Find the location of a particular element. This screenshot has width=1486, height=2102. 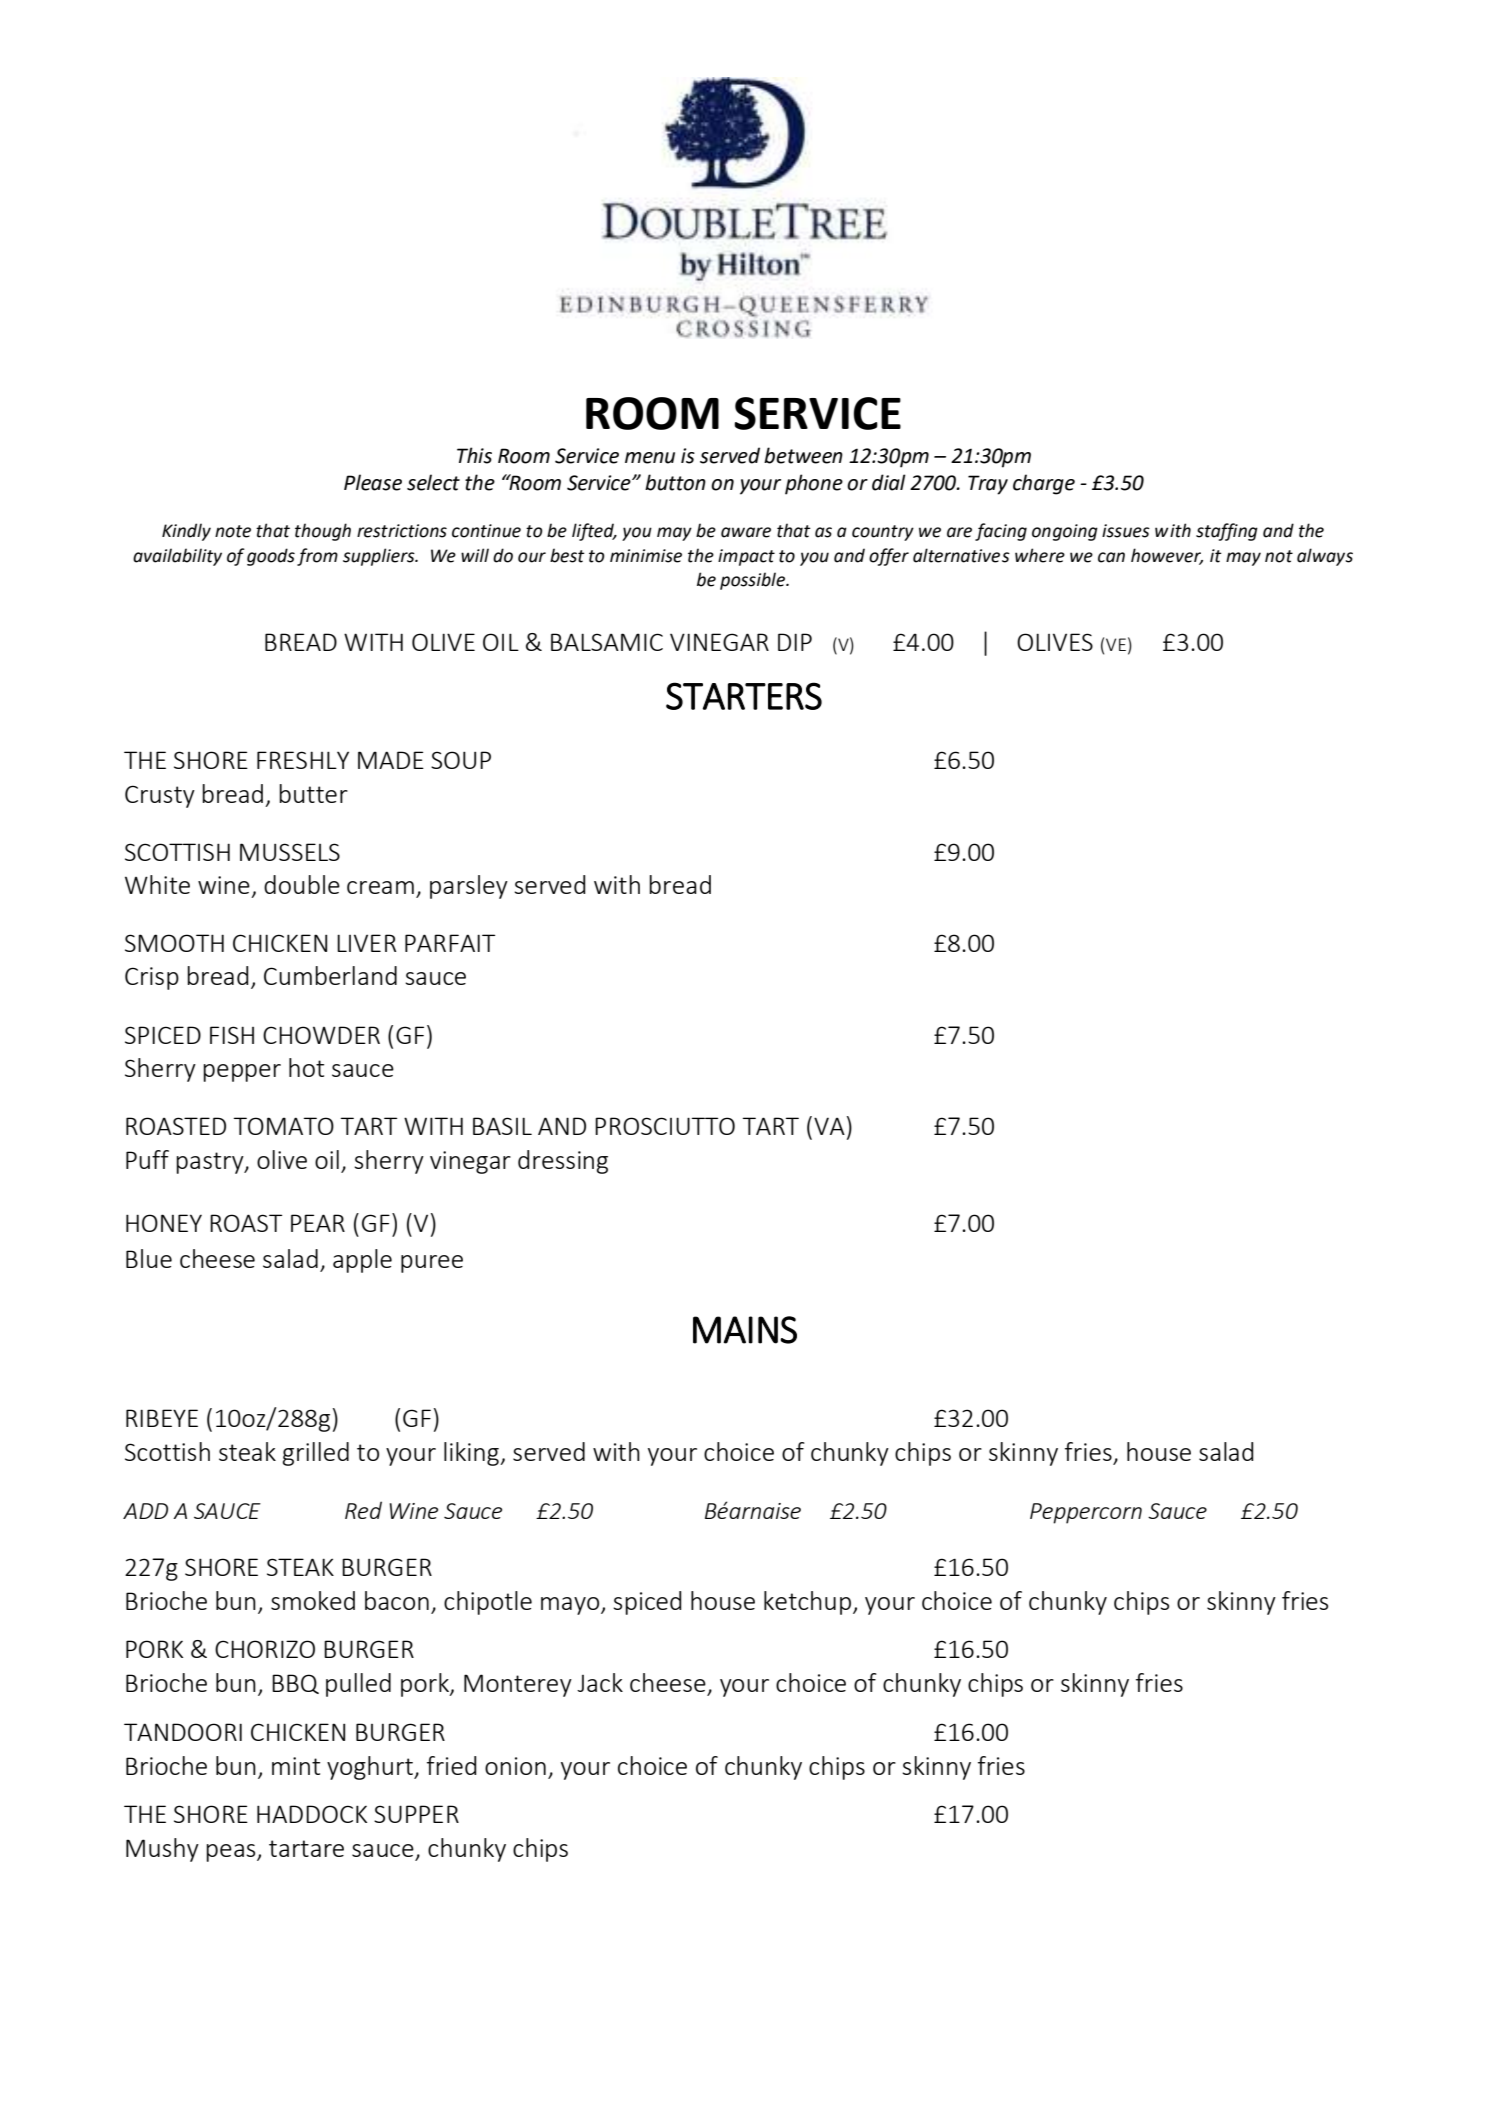

staffing is located at coordinates (1227, 532).
